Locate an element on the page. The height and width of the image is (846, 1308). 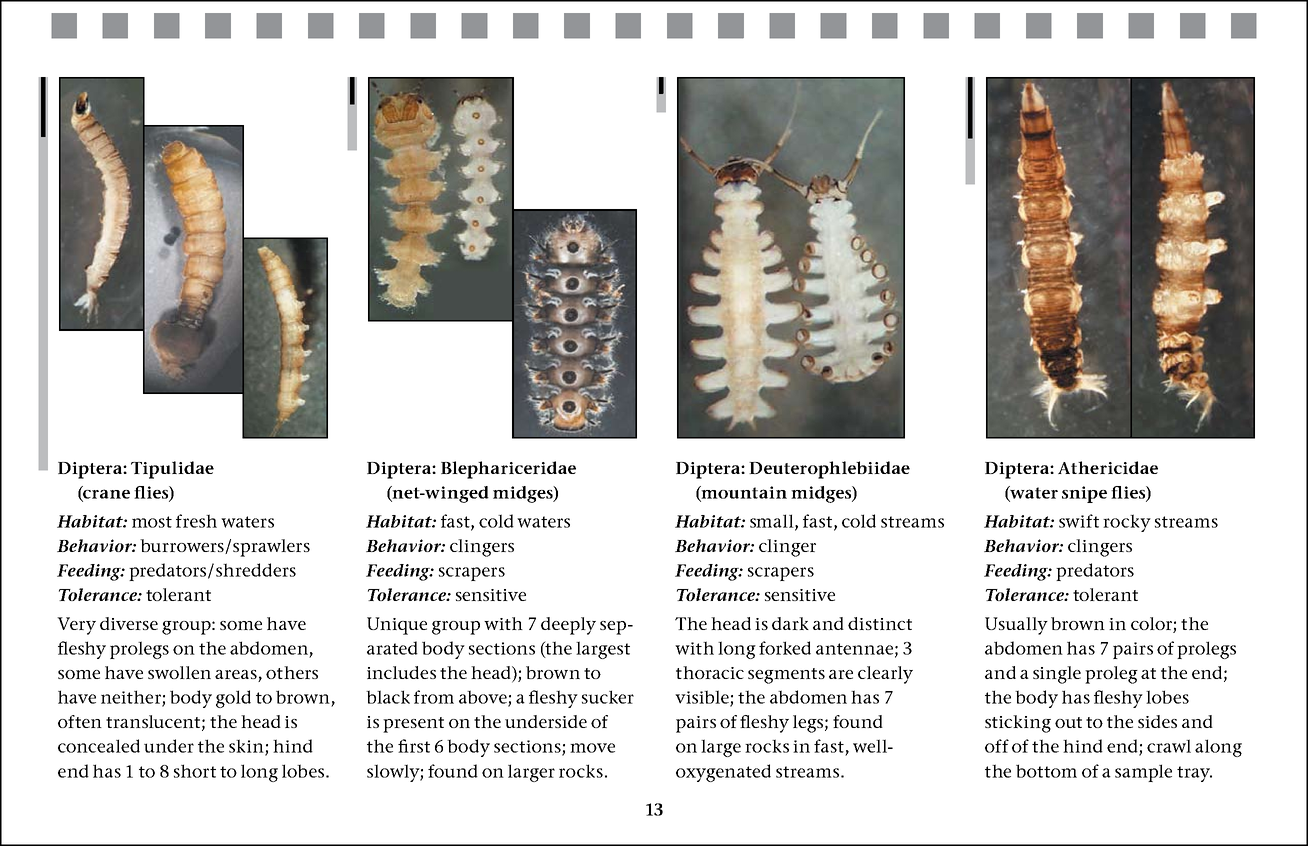
gold is located at coordinates (233, 699).
